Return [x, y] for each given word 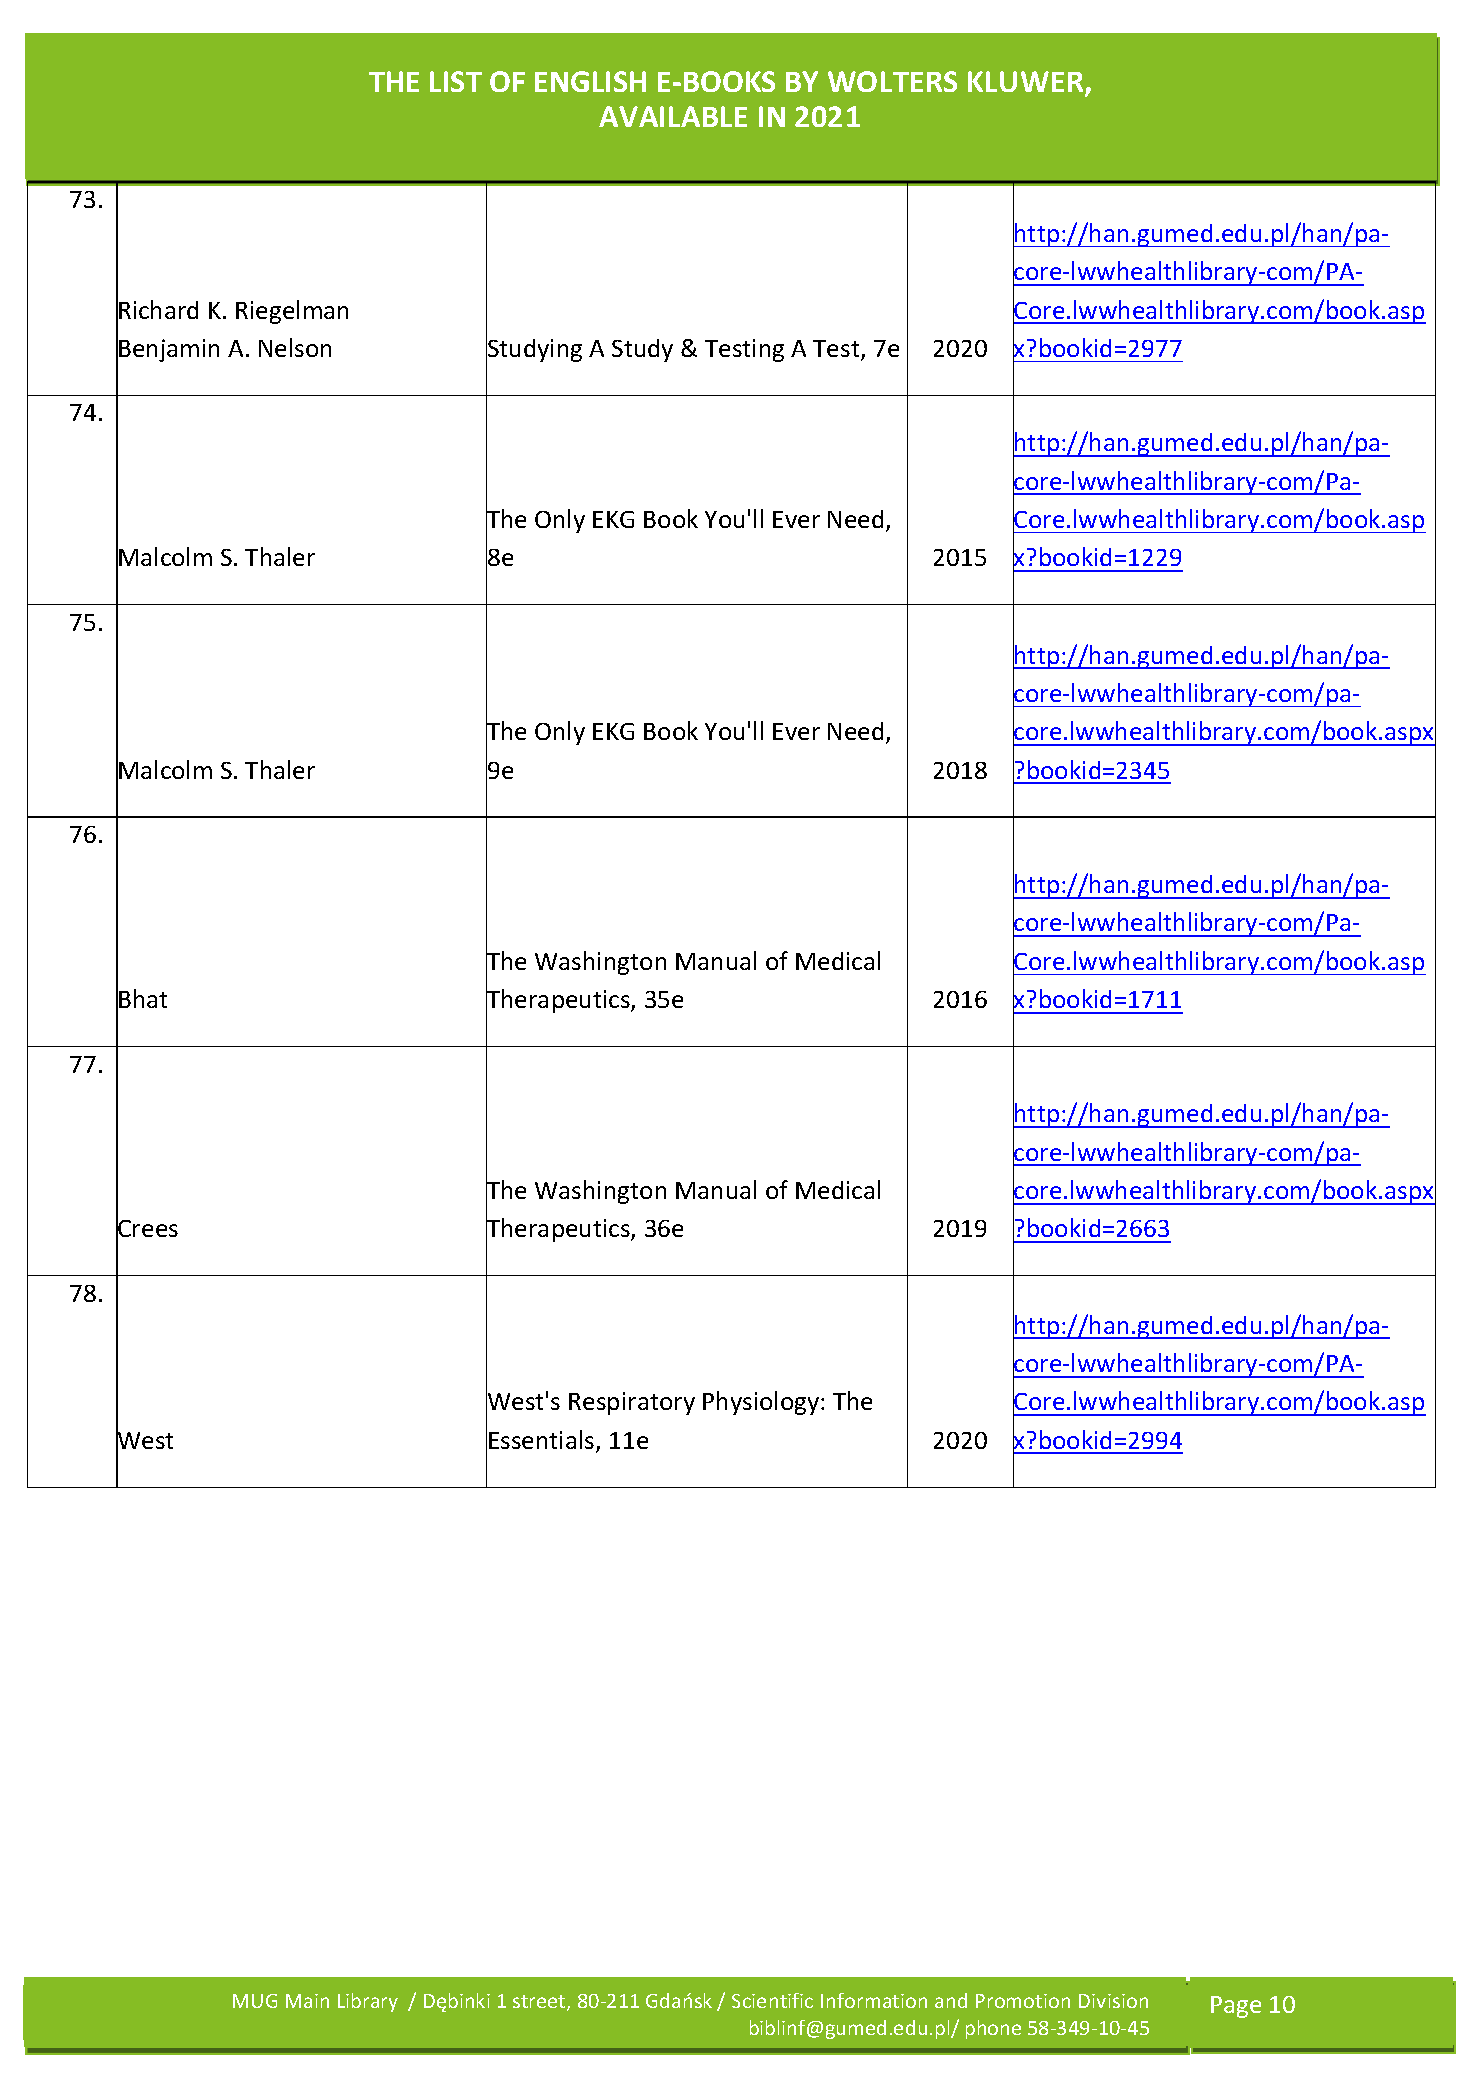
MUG [255, 2001]
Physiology [762, 1403]
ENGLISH [590, 81]
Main [307, 2001]
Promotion [1023, 2001]
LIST [456, 81]
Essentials [543, 1441]
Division [1113, 2001]
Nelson [295, 347]
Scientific [772, 2000]
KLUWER [1027, 83]
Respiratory [632, 1403]
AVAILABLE [673, 116]
